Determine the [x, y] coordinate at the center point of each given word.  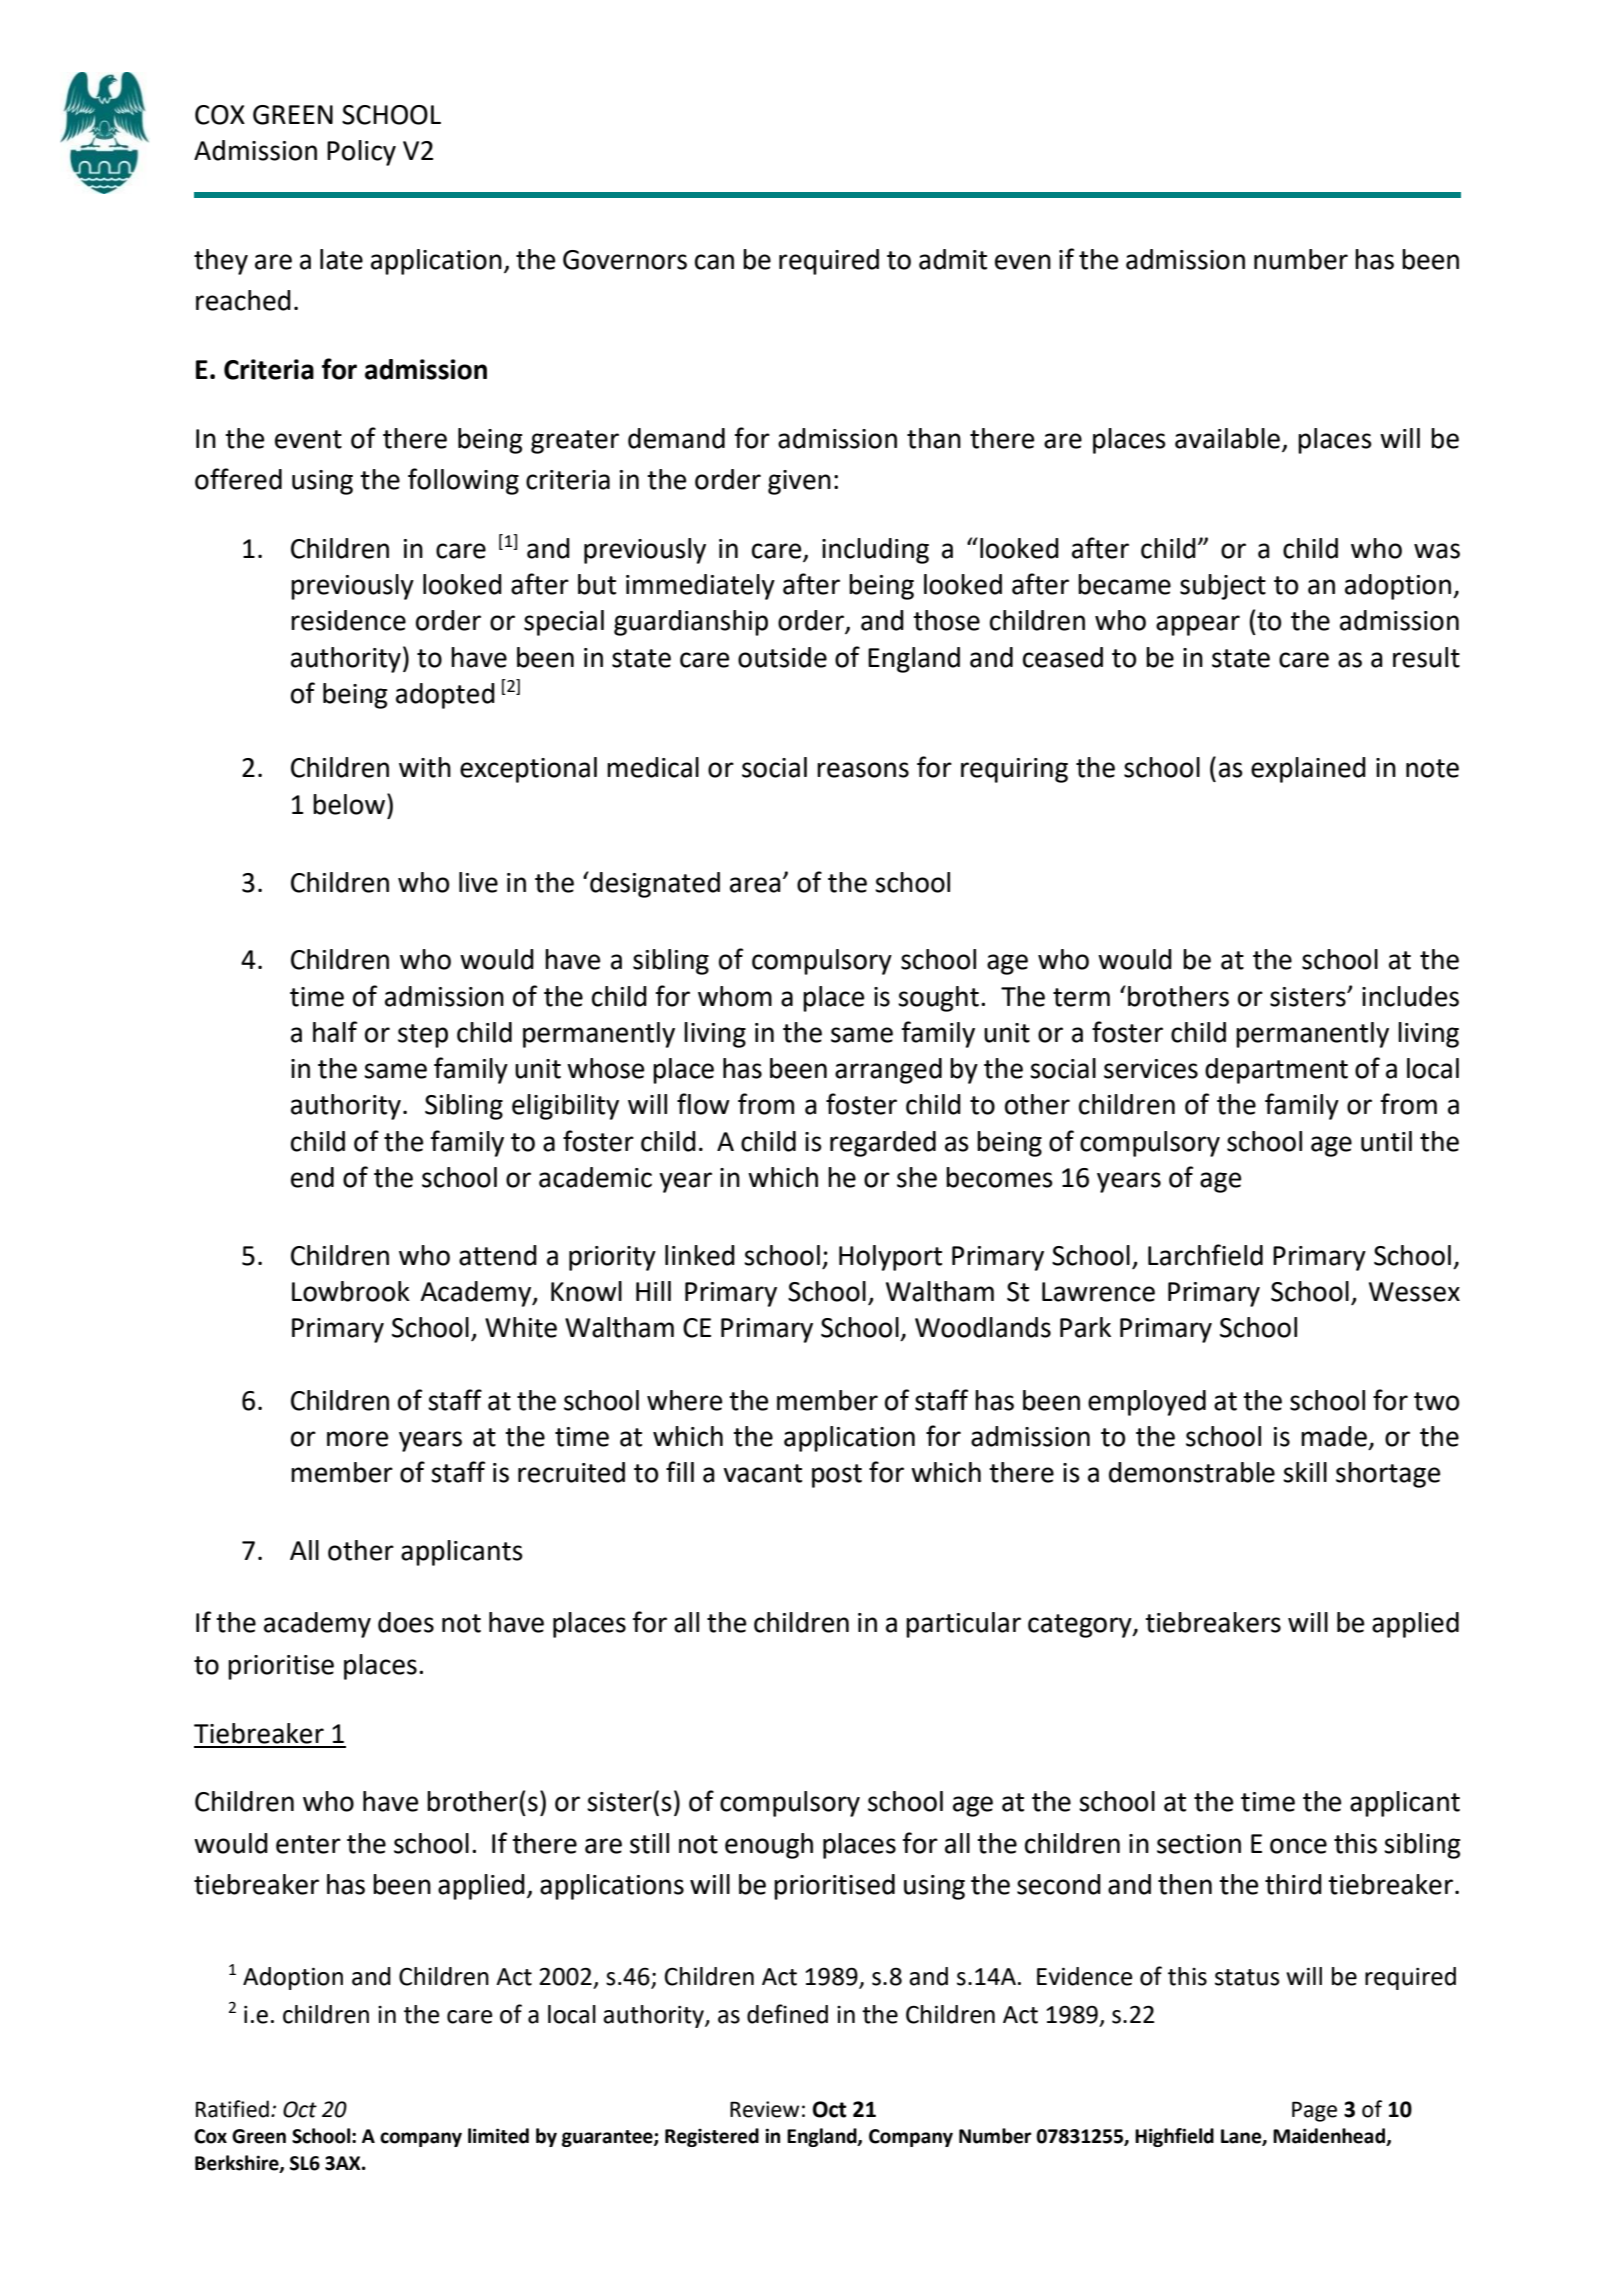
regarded [883, 1144]
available [1227, 438]
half [335, 1032]
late [341, 259]
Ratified [232, 2109]
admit [953, 259]
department [1276, 1071]
